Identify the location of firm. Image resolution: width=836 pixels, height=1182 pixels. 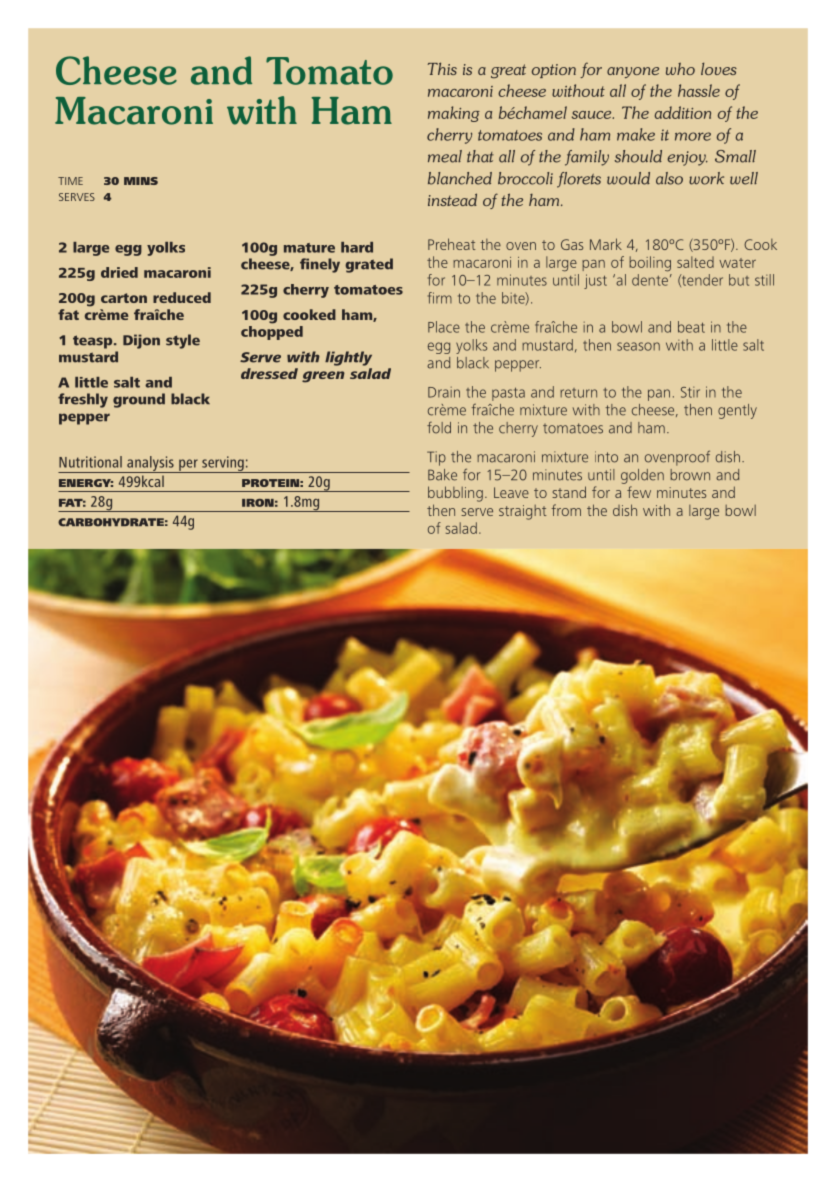
(440, 298).
